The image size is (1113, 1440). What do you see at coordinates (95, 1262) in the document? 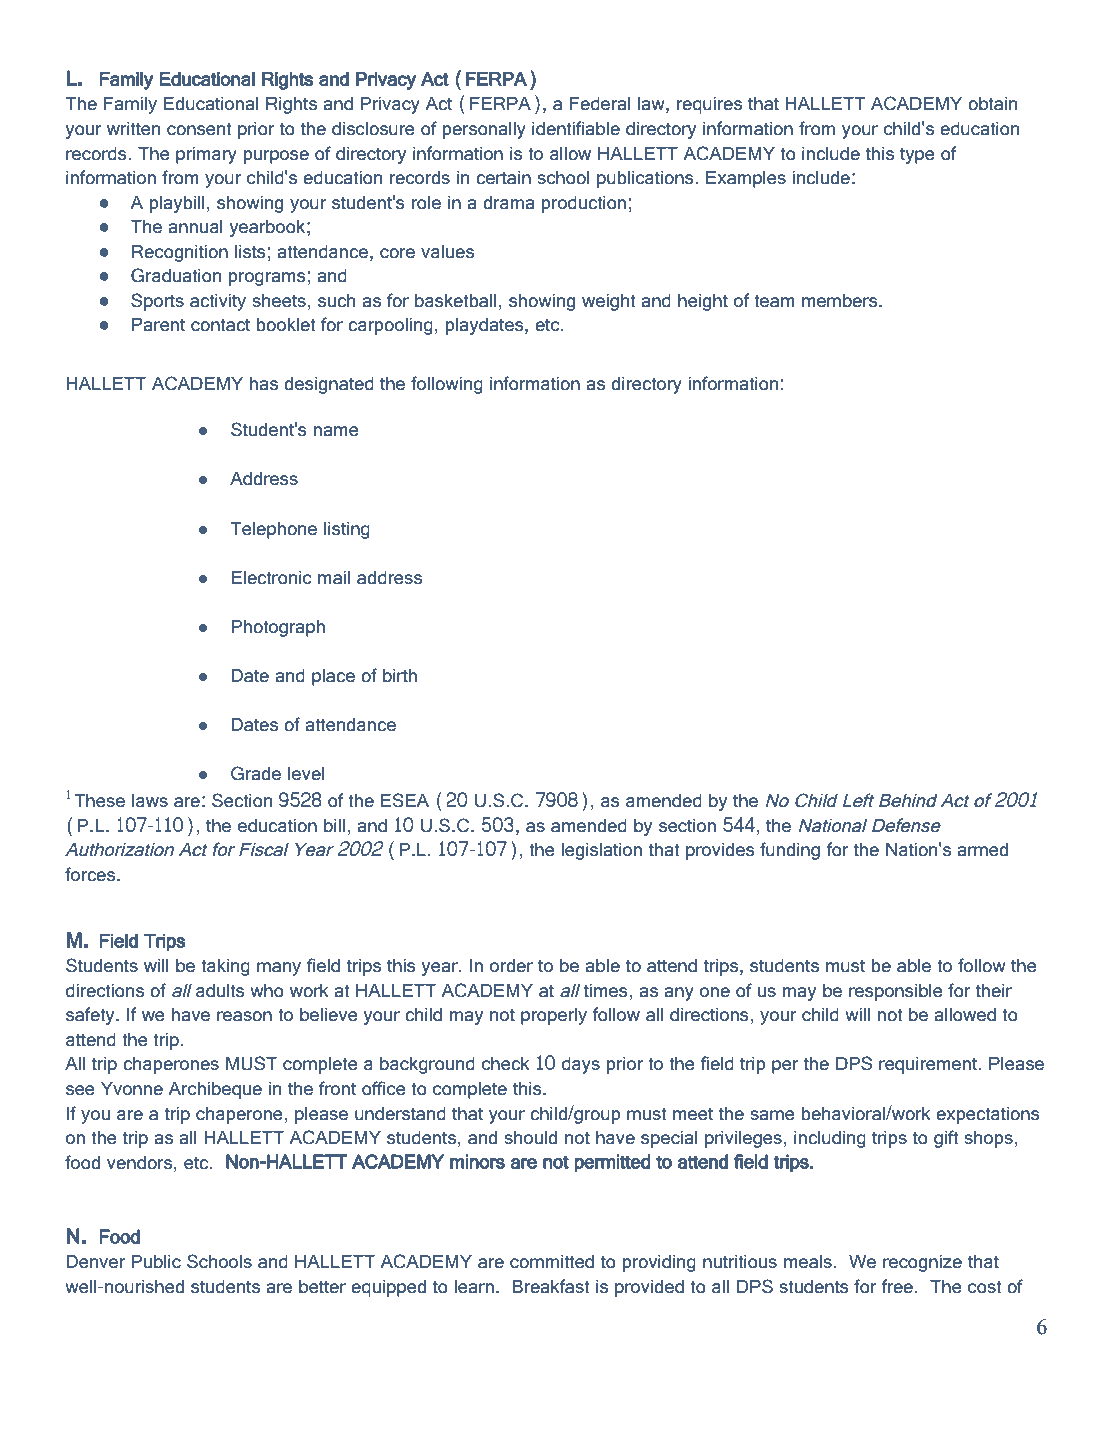
I see `Denver` at bounding box center [95, 1262].
